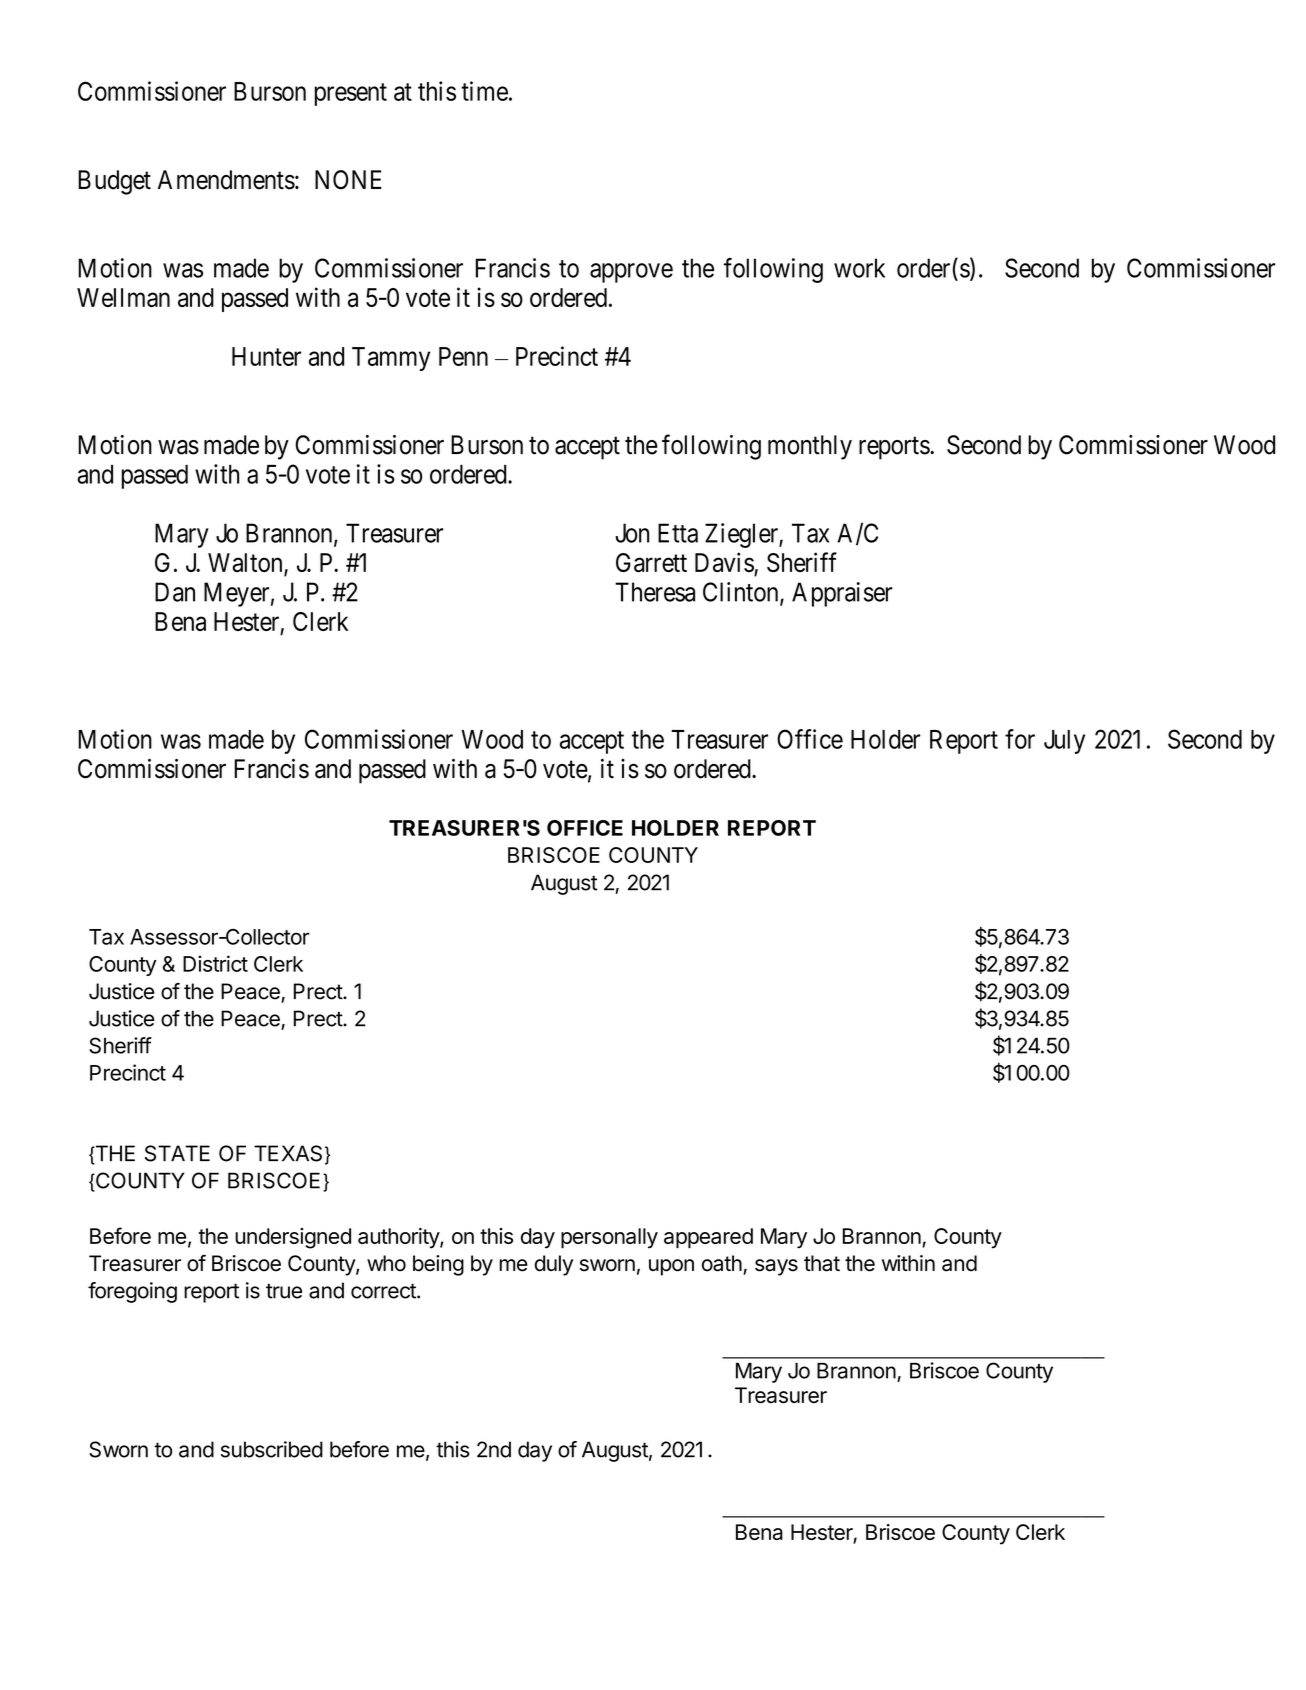 The height and width of the image is (1690, 1306). I want to click on present, so click(351, 94).
